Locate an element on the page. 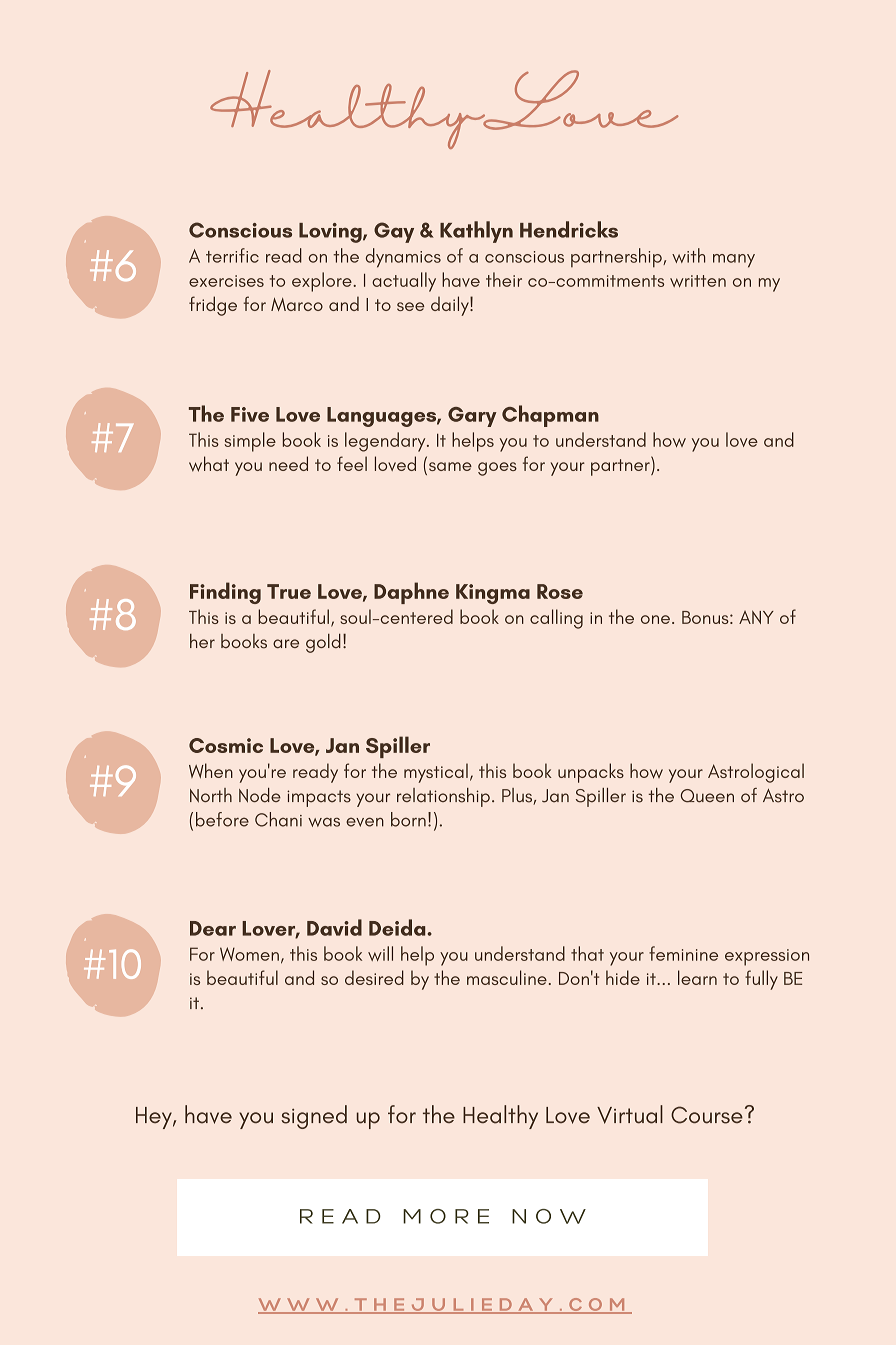 The image size is (896, 1345). relationship is located at coordinates (443, 797).
